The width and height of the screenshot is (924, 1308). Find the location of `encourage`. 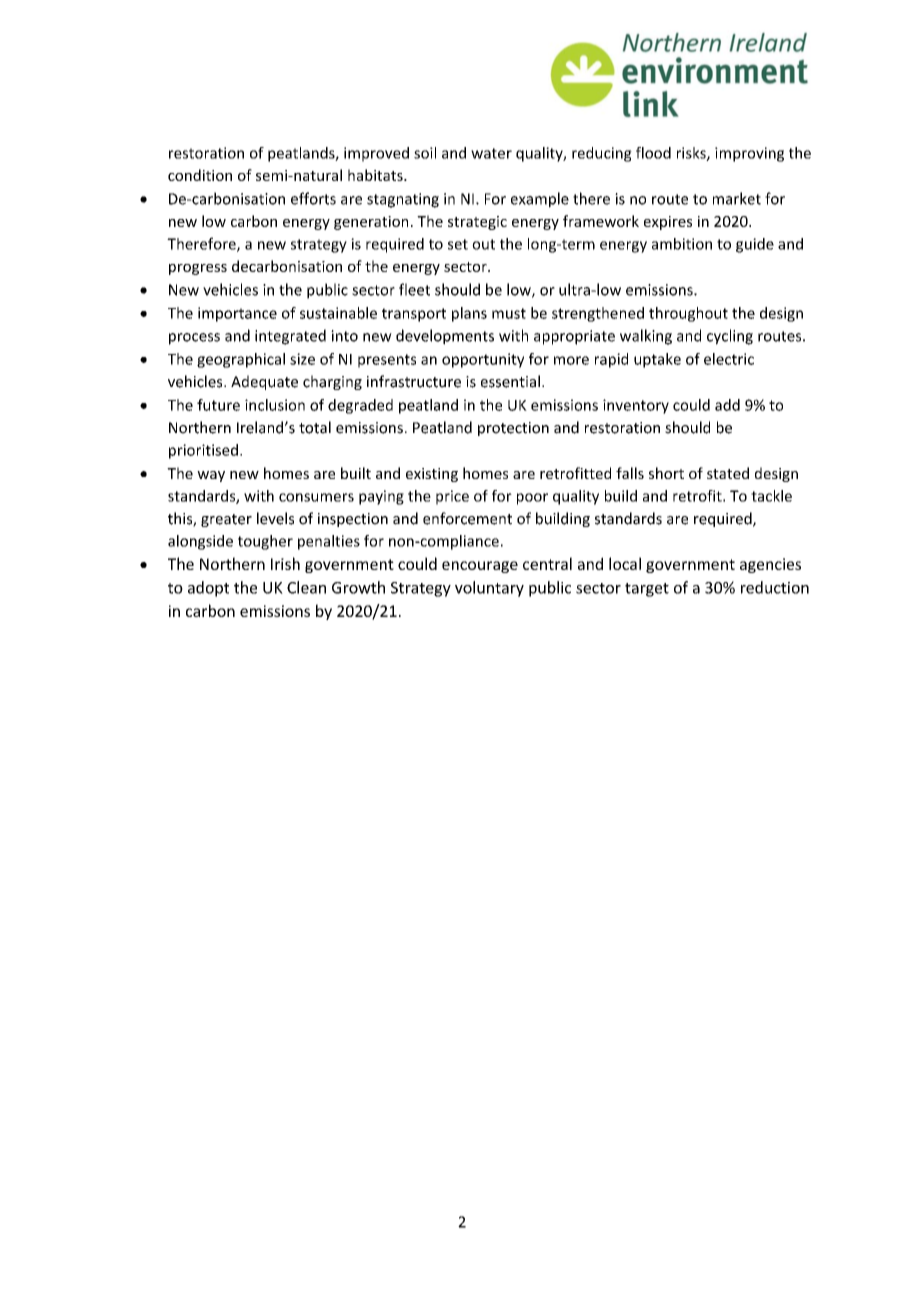

encourage is located at coordinates (480, 567).
